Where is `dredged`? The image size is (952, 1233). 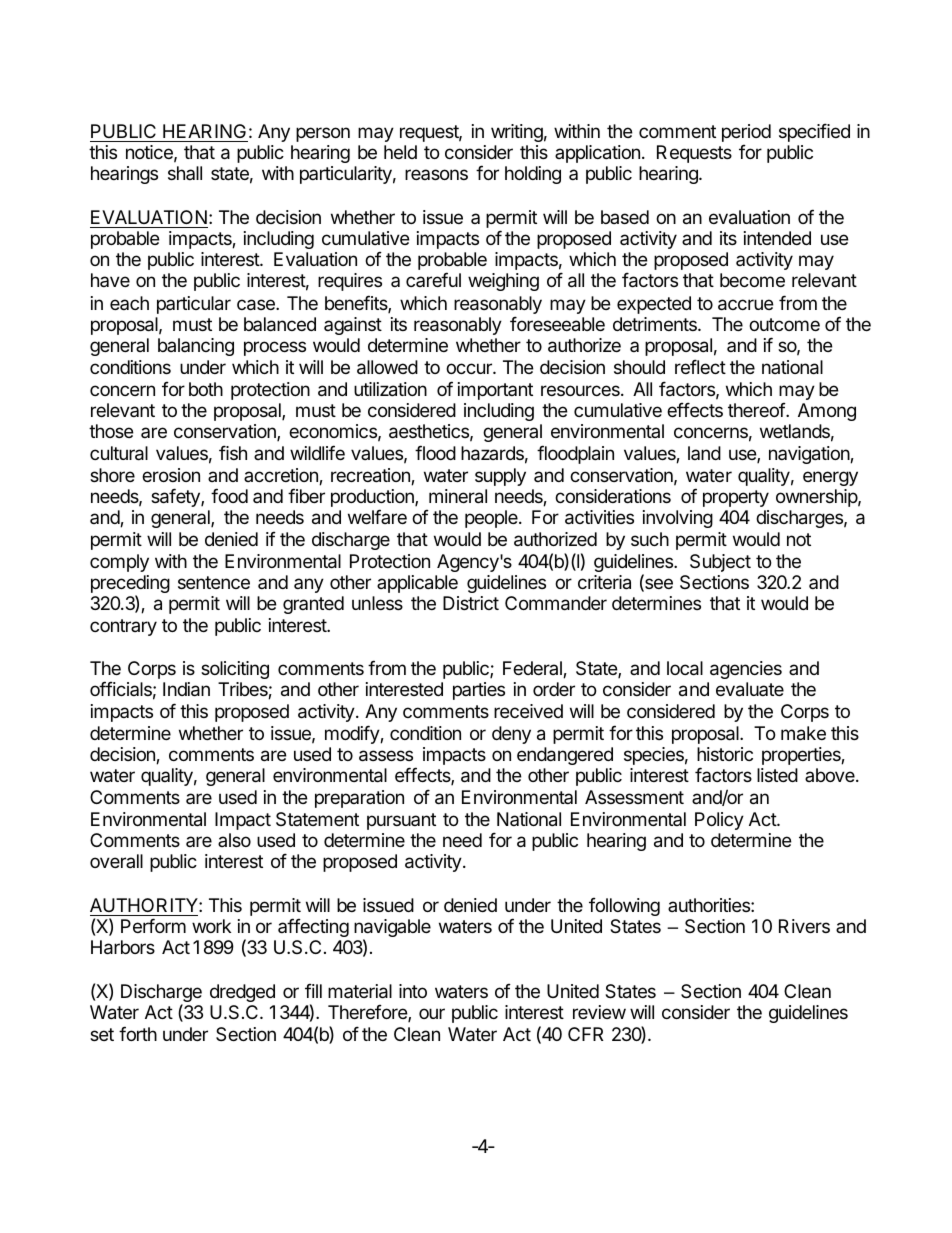
dredged is located at coordinates (242, 993).
